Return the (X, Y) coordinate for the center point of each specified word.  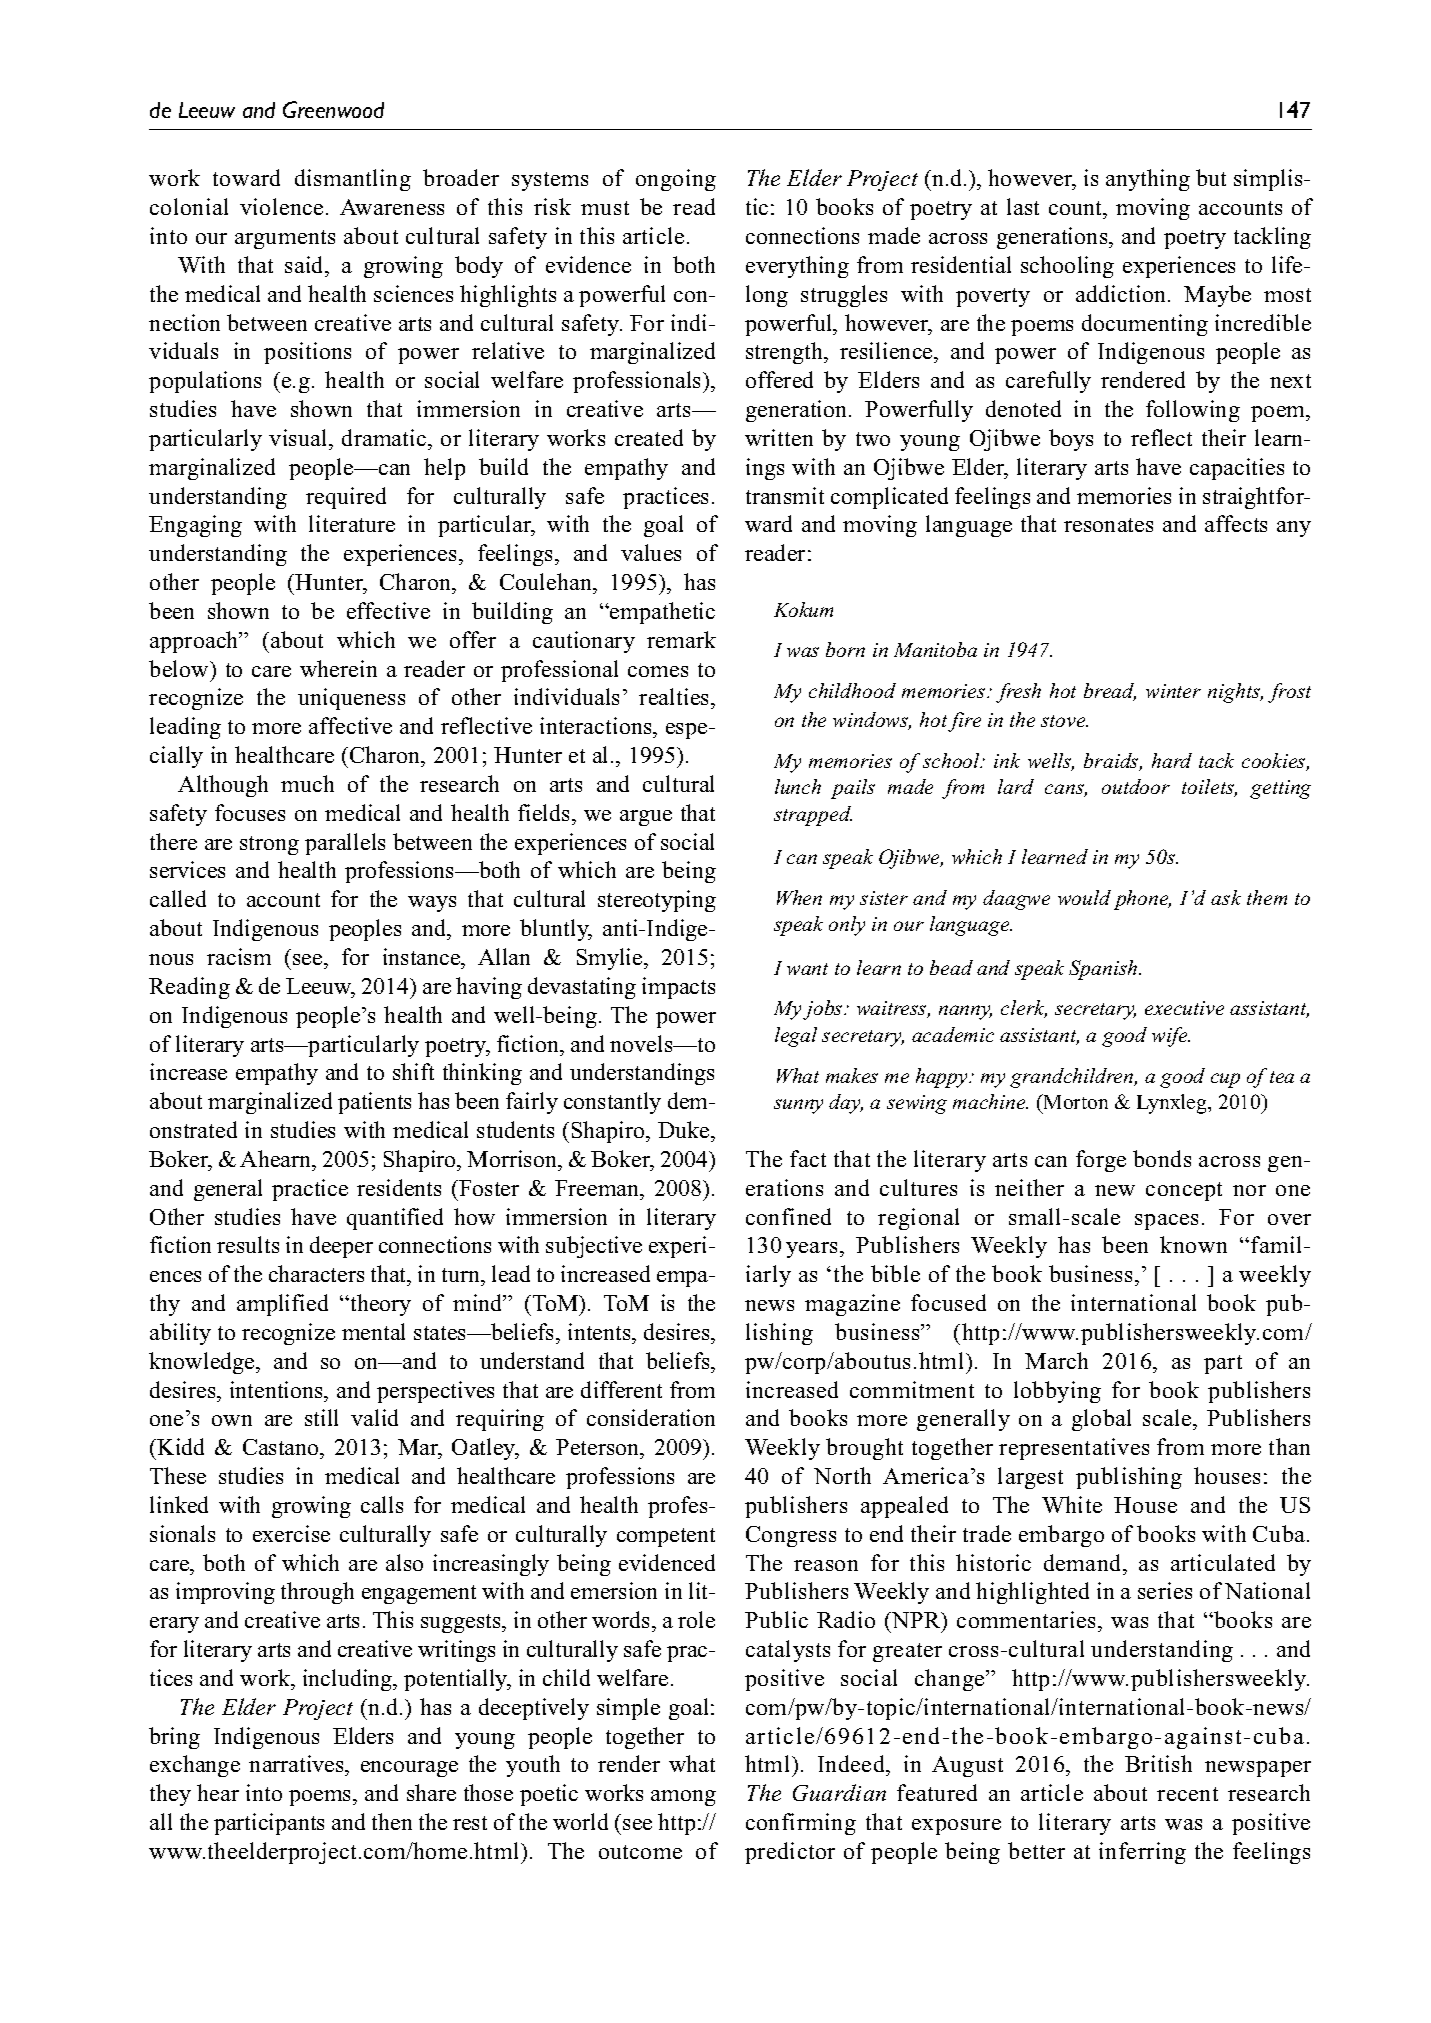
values (651, 552)
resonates (1108, 525)
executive (1184, 1008)
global (1101, 1420)
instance (423, 956)
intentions (278, 1389)
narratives (297, 1765)
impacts (678, 988)
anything (1148, 180)
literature (352, 523)
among (683, 1798)
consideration (651, 1417)
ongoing (676, 180)
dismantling (353, 180)
